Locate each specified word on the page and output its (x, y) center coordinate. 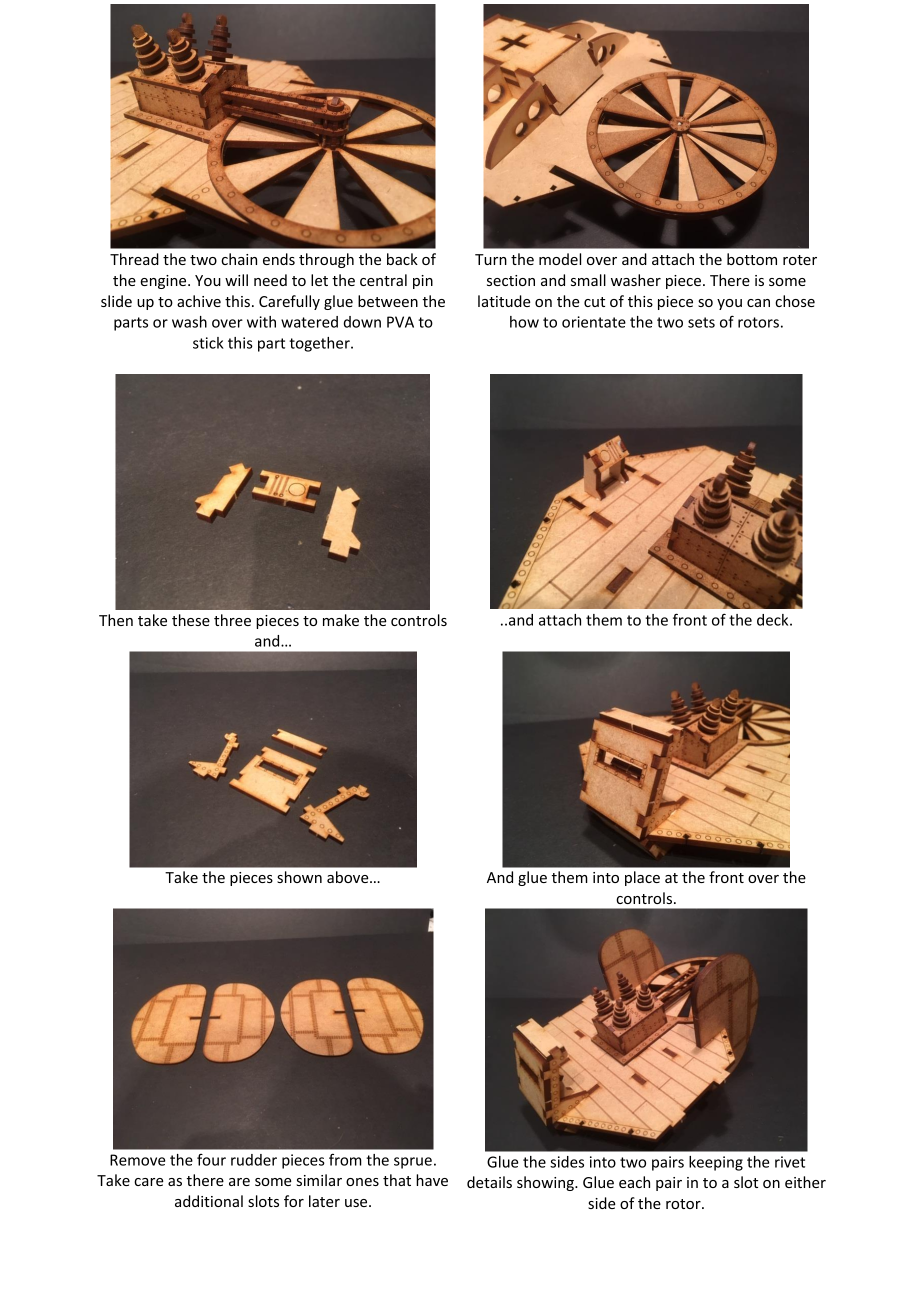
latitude (504, 301)
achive (199, 301)
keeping (716, 1163)
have (432, 1180)
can (758, 303)
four (211, 1160)
